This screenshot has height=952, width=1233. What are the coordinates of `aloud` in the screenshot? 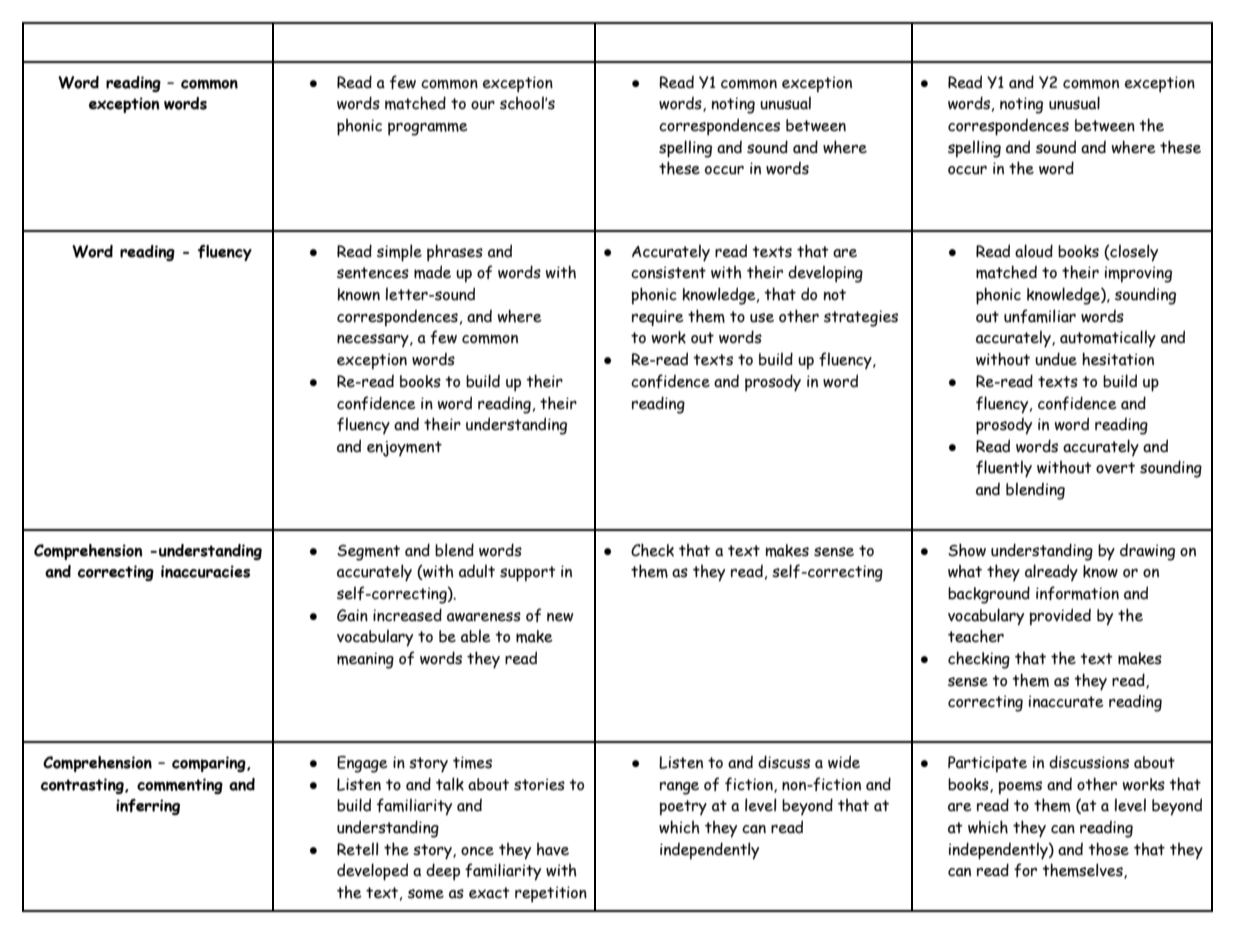 It's located at (1034, 251).
